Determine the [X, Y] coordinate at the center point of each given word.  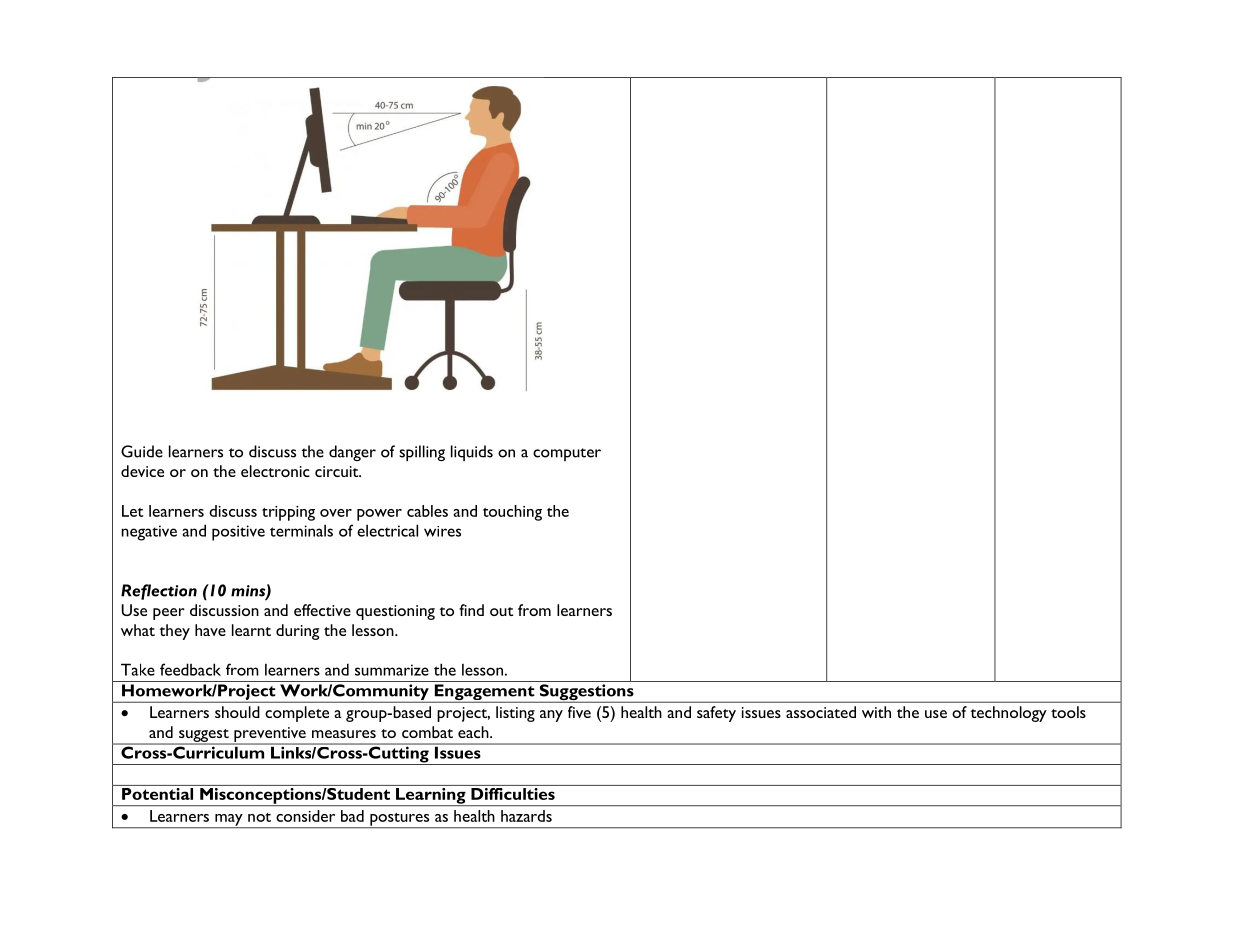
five [579, 712]
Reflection [159, 592]
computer [567, 454]
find [471, 610]
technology [1008, 714]
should [237, 712]
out [501, 611]
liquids [472, 453]
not [259, 817]
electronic [275, 471]
